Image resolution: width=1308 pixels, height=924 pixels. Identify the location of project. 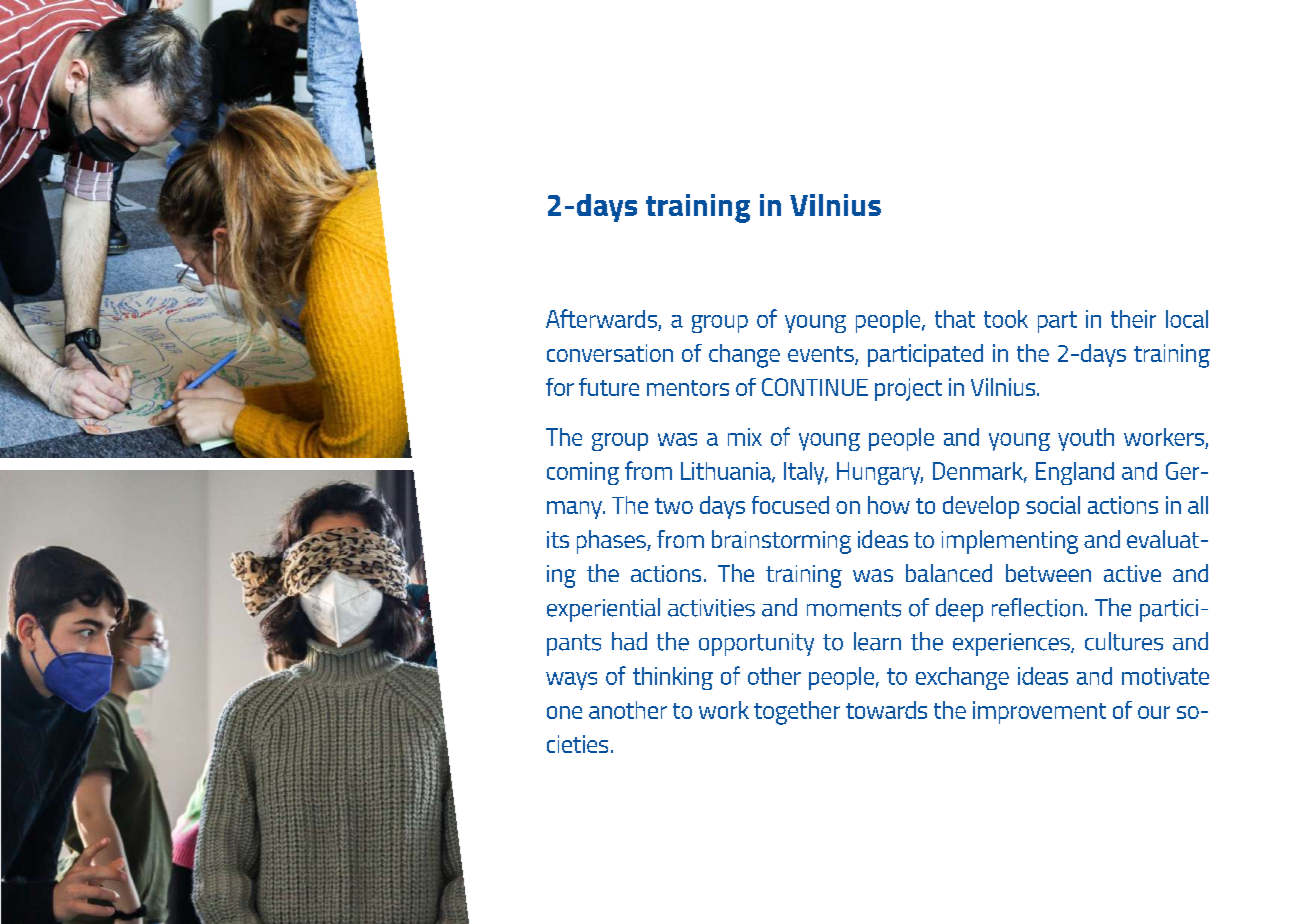
(908, 389).
